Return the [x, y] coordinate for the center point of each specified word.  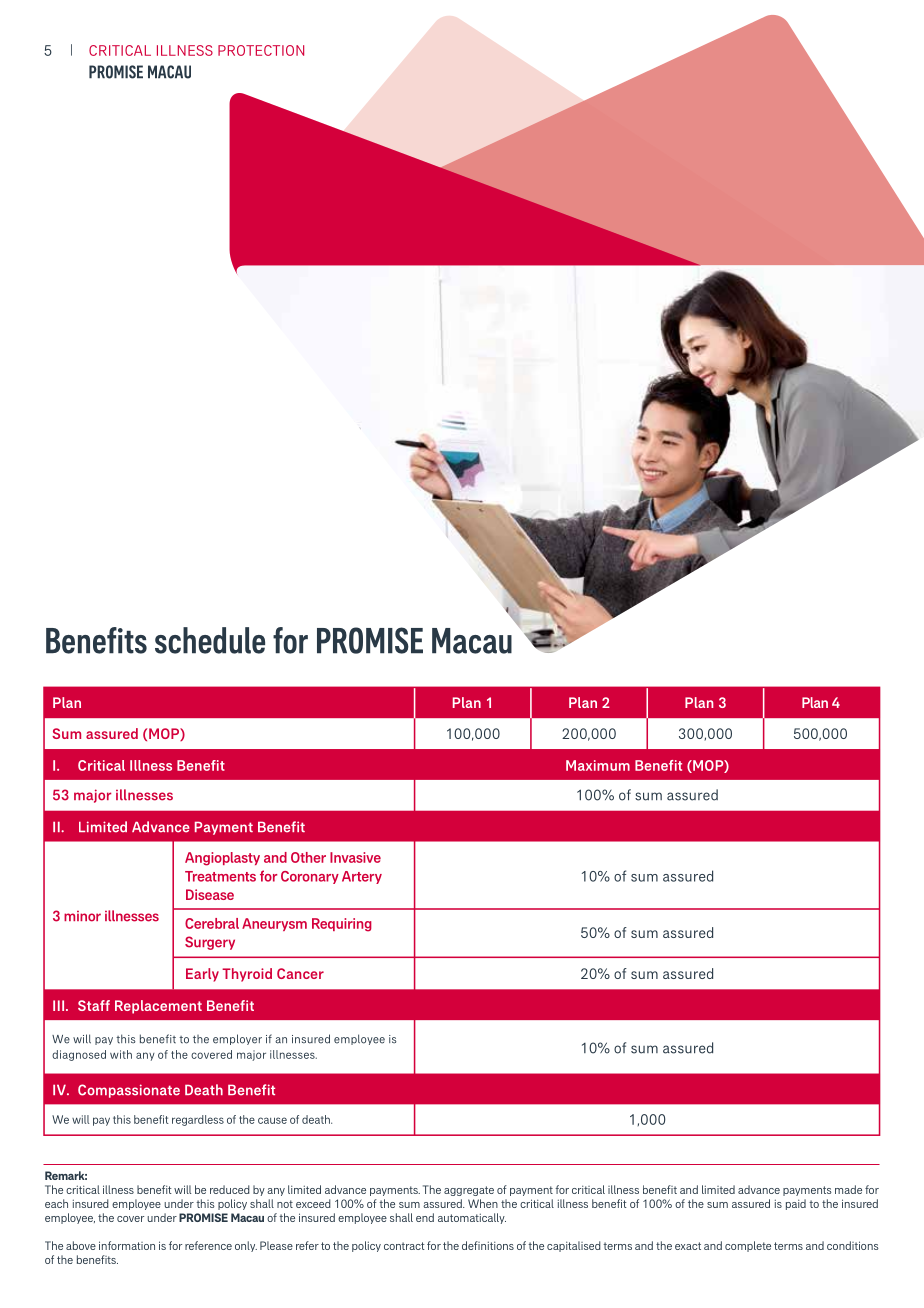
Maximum [598, 765]
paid [796, 1204]
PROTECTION [261, 50]
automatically [472, 1218]
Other [308, 857]
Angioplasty [222, 859]
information [127, 1245]
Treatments [220, 876]
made [848, 1189]
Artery [362, 877]
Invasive [355, 857]
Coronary [310, 877]
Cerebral [212, 923]
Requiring [342, 925]
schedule [210, 640]
